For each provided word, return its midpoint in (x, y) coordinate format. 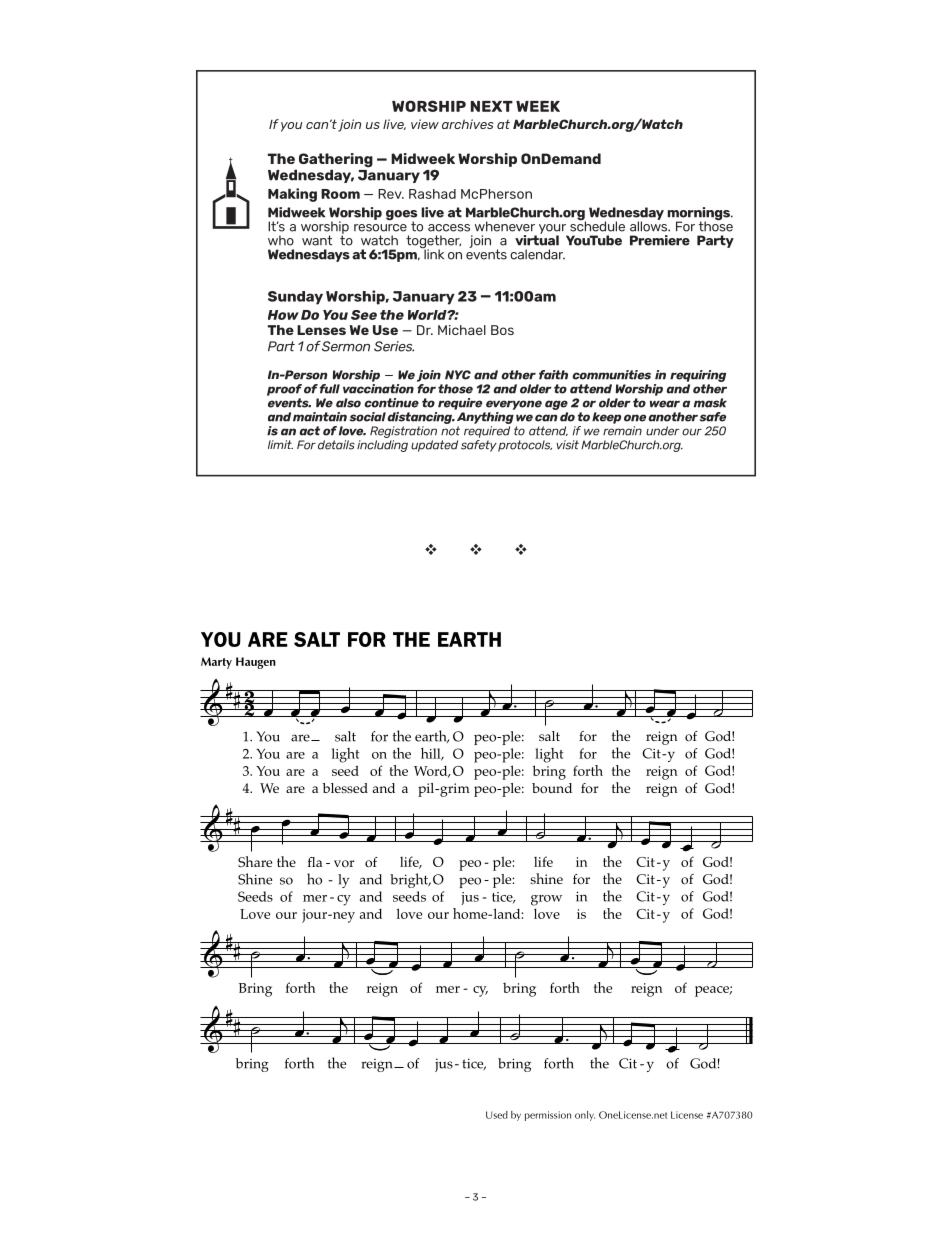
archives (468, 124)
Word (432, 772)
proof (284, 390)
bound (552, 788)
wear (665, 404)
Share (255, 861)
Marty (216, 663)
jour (315, 916)
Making (292, 195)
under (662, 431)
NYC (458, 375)
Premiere (660, 240)
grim (454, 790)
